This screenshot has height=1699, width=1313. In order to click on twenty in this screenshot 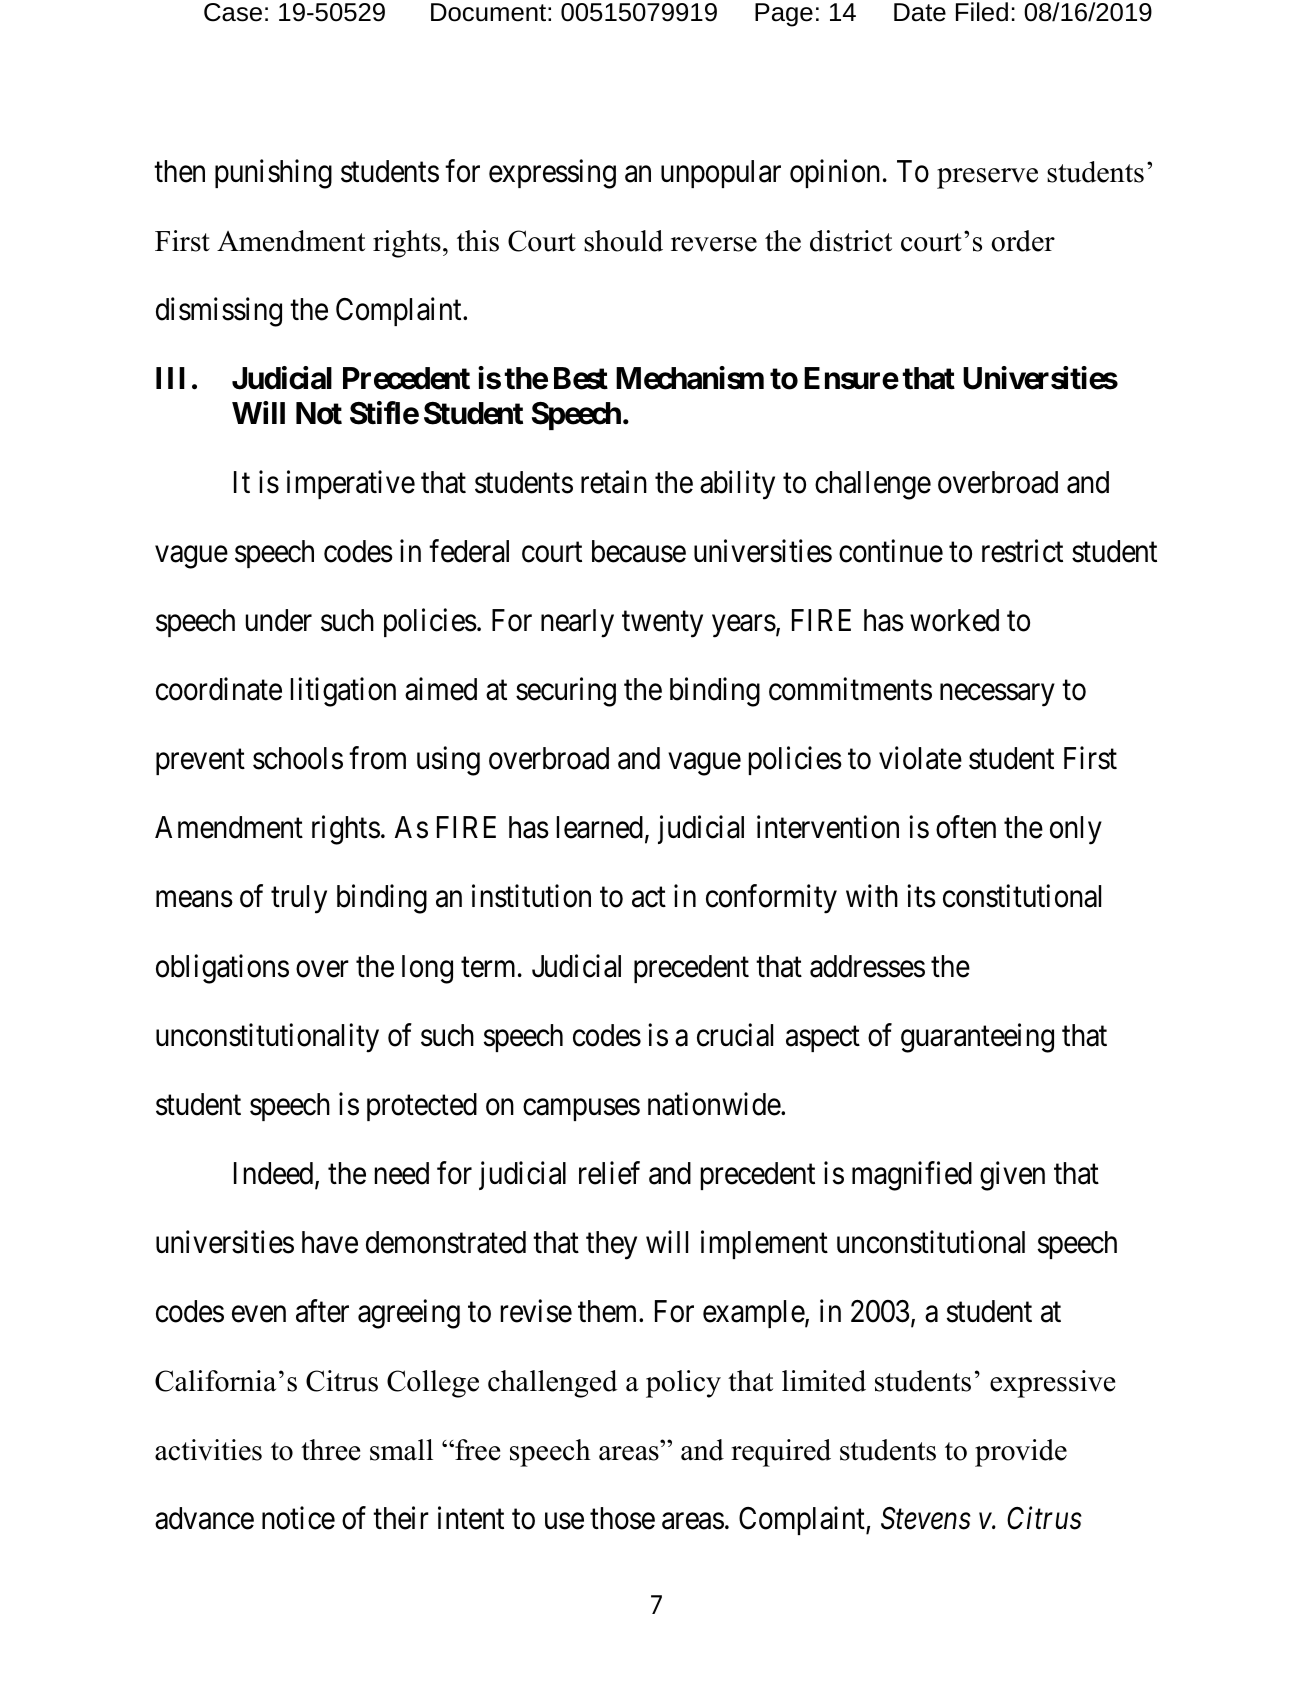, I will do `click(662, 625)`.
